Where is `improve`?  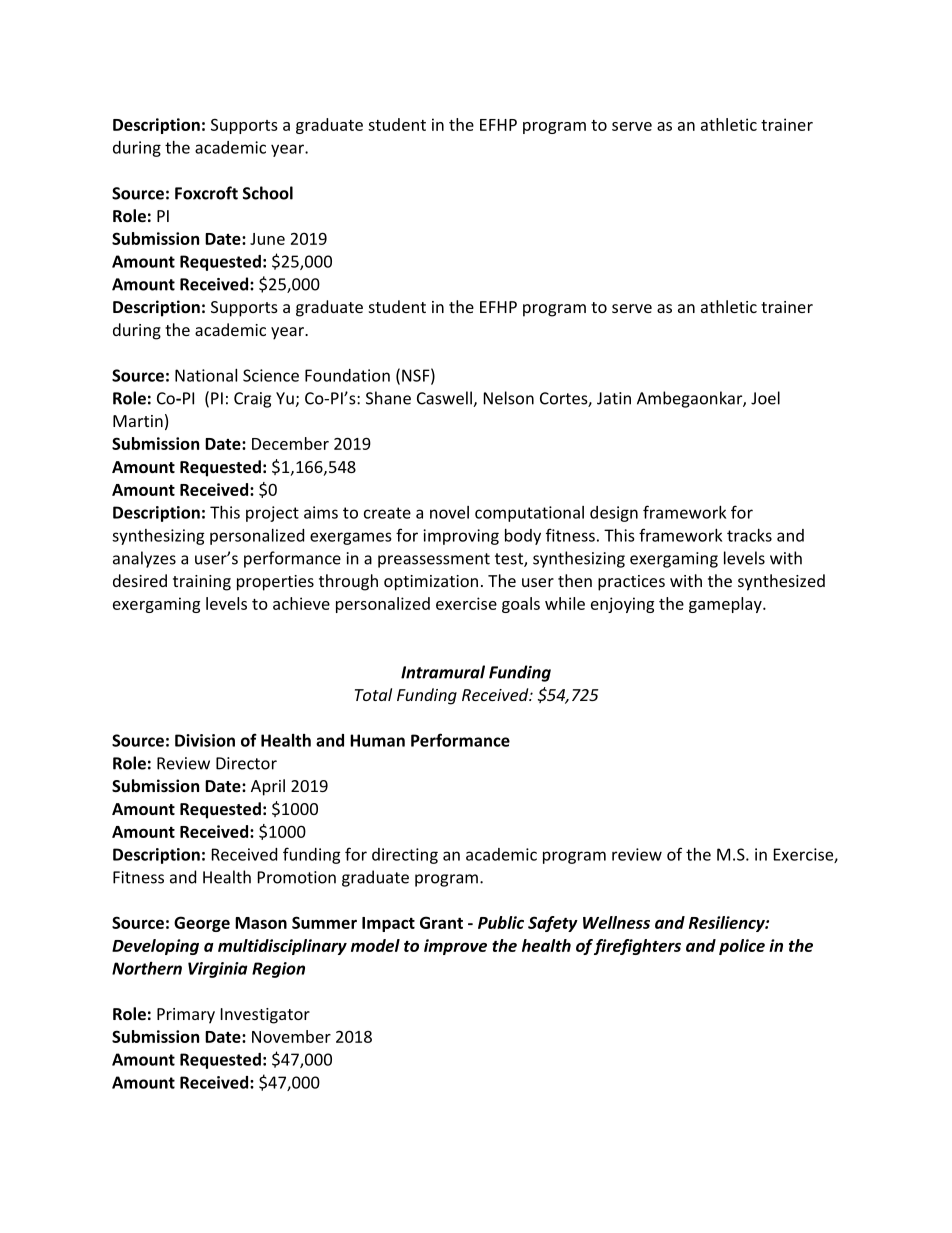 improve is located at coordinates (455, 947).
